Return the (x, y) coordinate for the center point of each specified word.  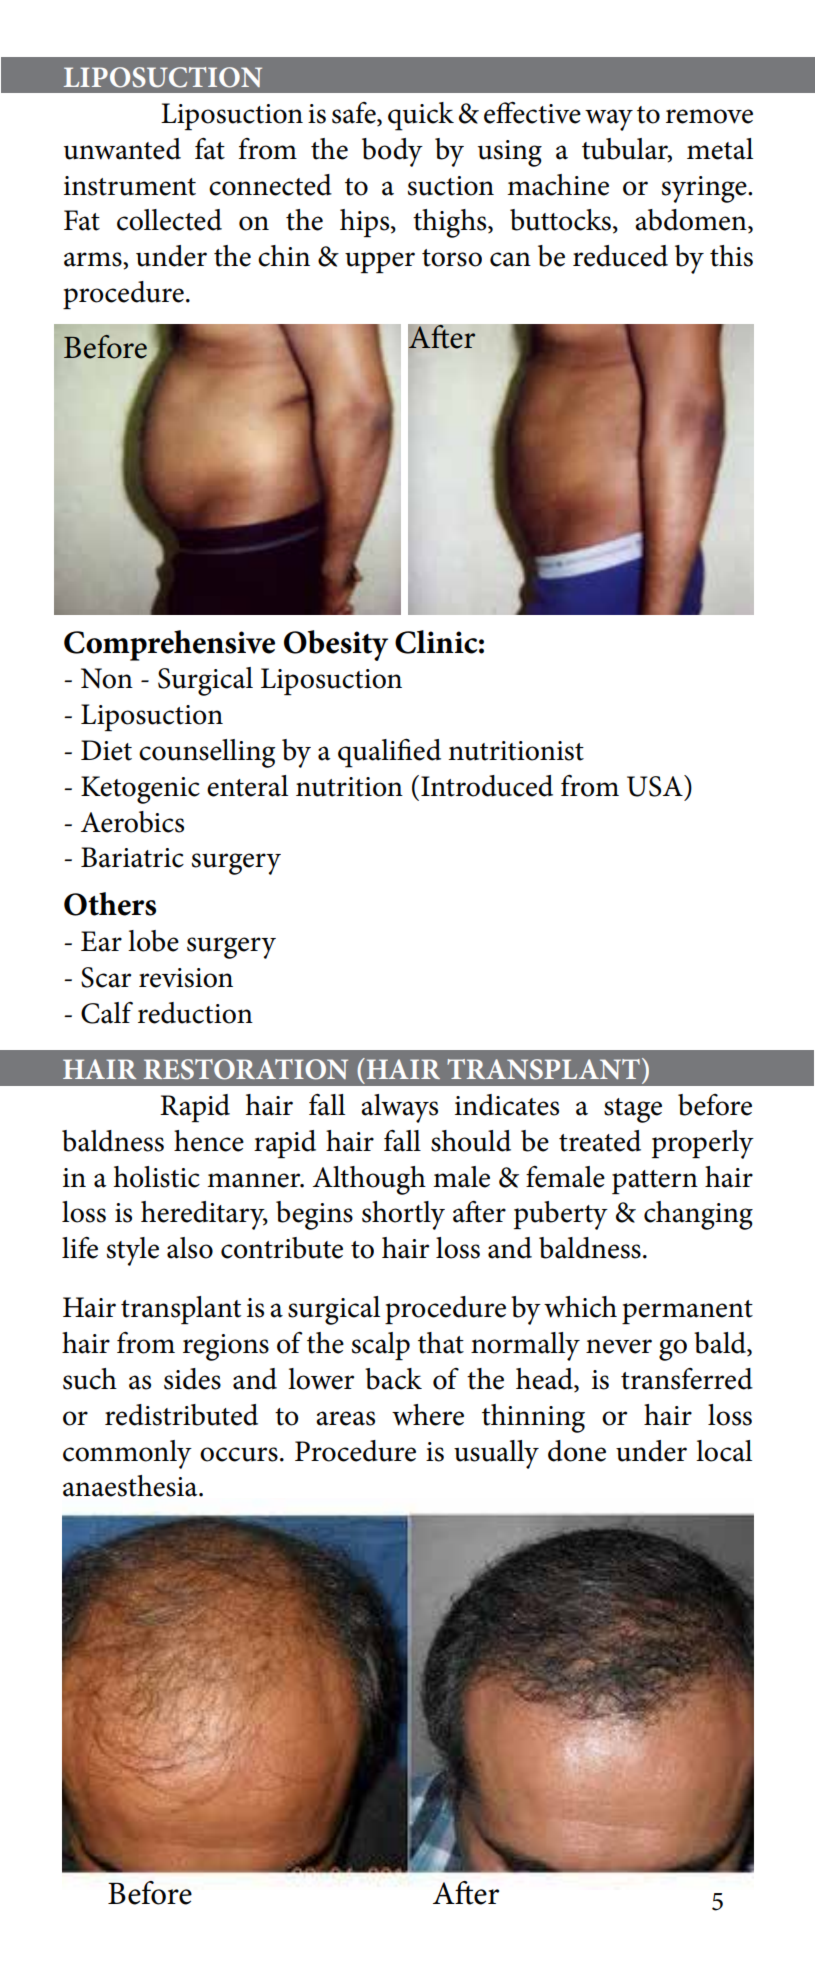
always (399, 1108)
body (392, 152)
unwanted (122, 149)
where (428, 1415)
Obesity (336, 645)
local (724, 1451)
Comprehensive (169, 645)
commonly (127, 1454)
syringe (705, 189)
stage (633, 1110)
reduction (195, 1013)
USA (656, 786)
